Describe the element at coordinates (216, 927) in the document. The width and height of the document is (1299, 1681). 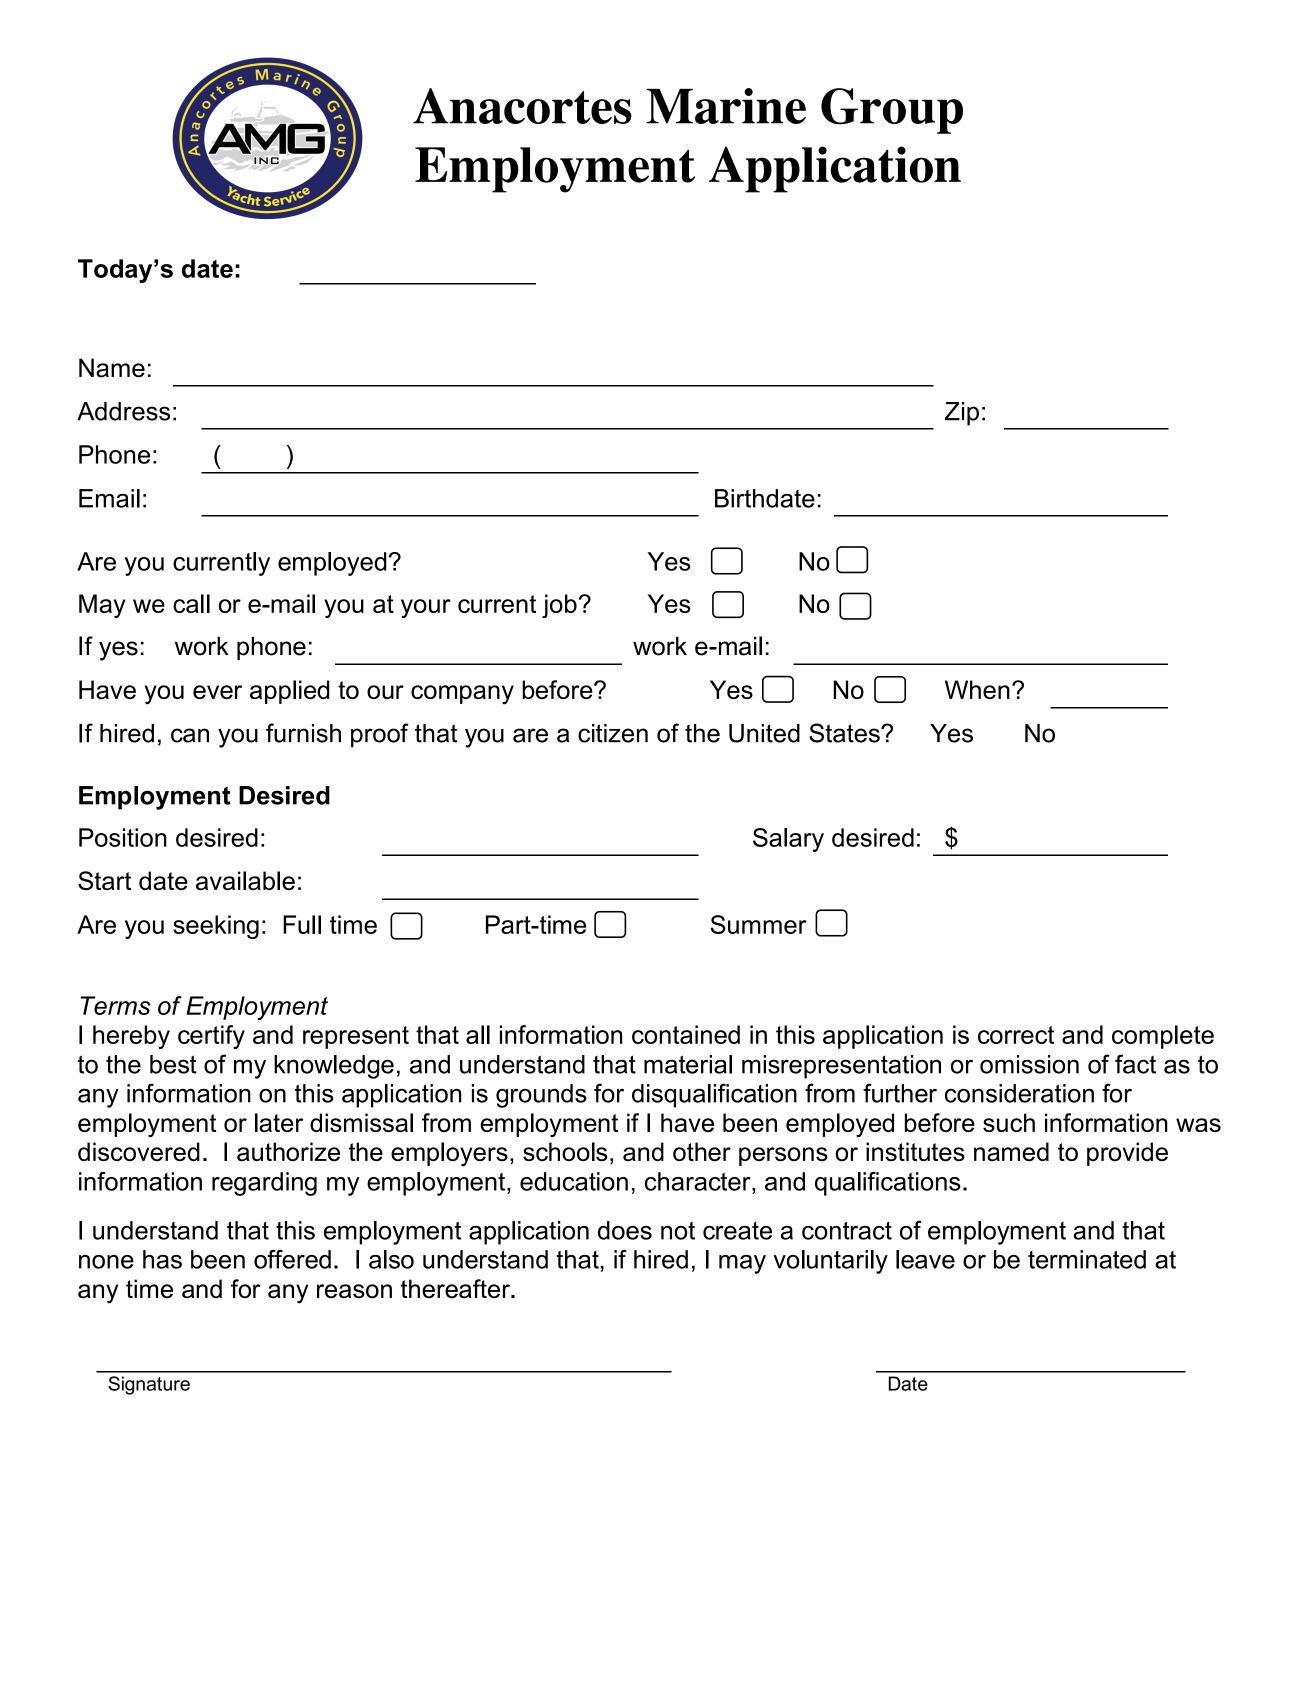
I see `seeking` at that location.
